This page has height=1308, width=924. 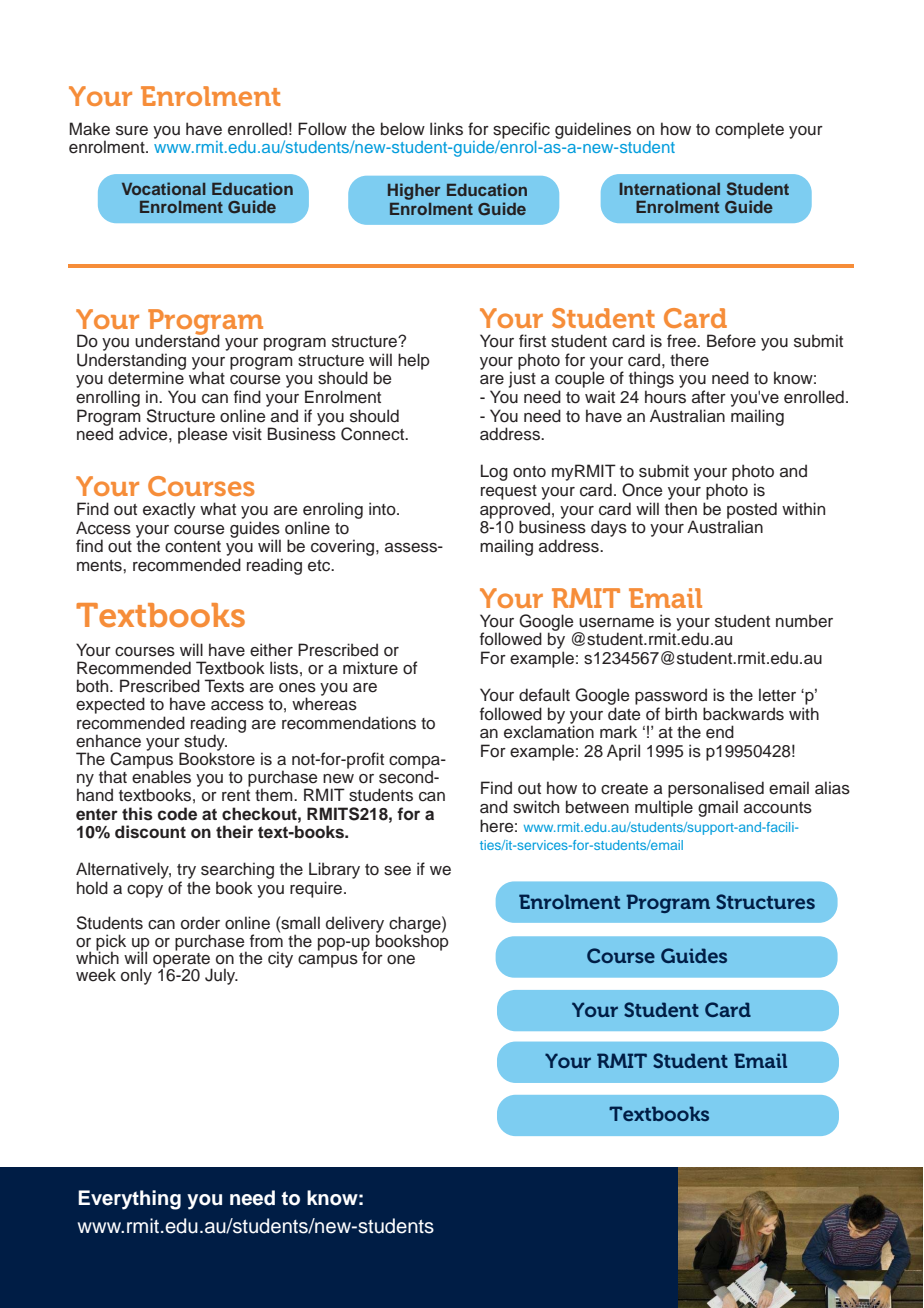 What do you see at coordinates (164, 188) in the page?
I see `Vocational` at bounding box center [164, 188].
